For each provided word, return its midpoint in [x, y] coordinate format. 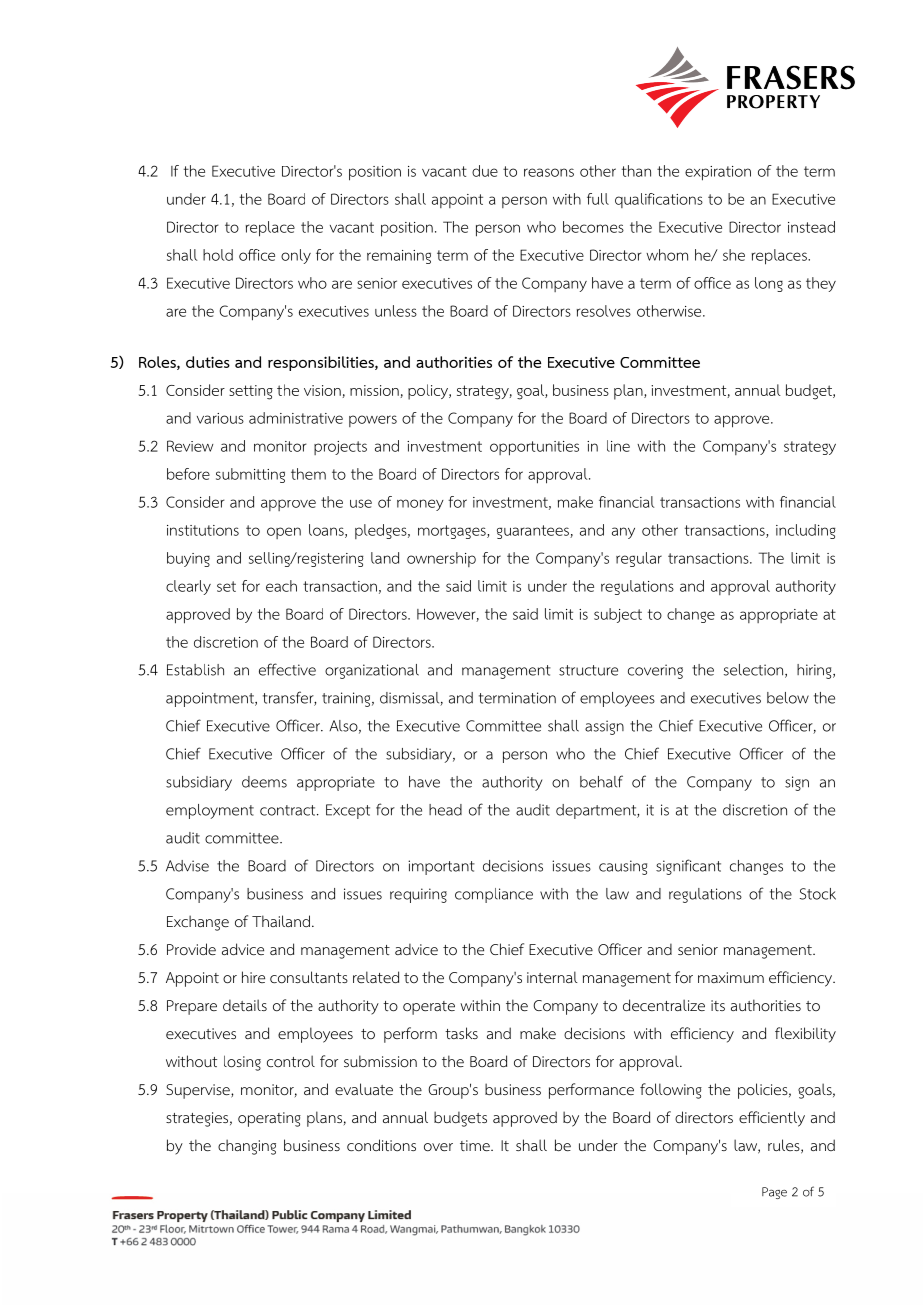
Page [774, 1193]
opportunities [534, 448]
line [618, 446]
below [788, 698]
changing [247, 1147]
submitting [250, 475]
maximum [731, 977]
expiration [718, 173]
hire [253, 977]
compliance [494, 895]
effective [287, 669]
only [296, 256]
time [476, 1145]
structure [588, 670]
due [485, 171]
